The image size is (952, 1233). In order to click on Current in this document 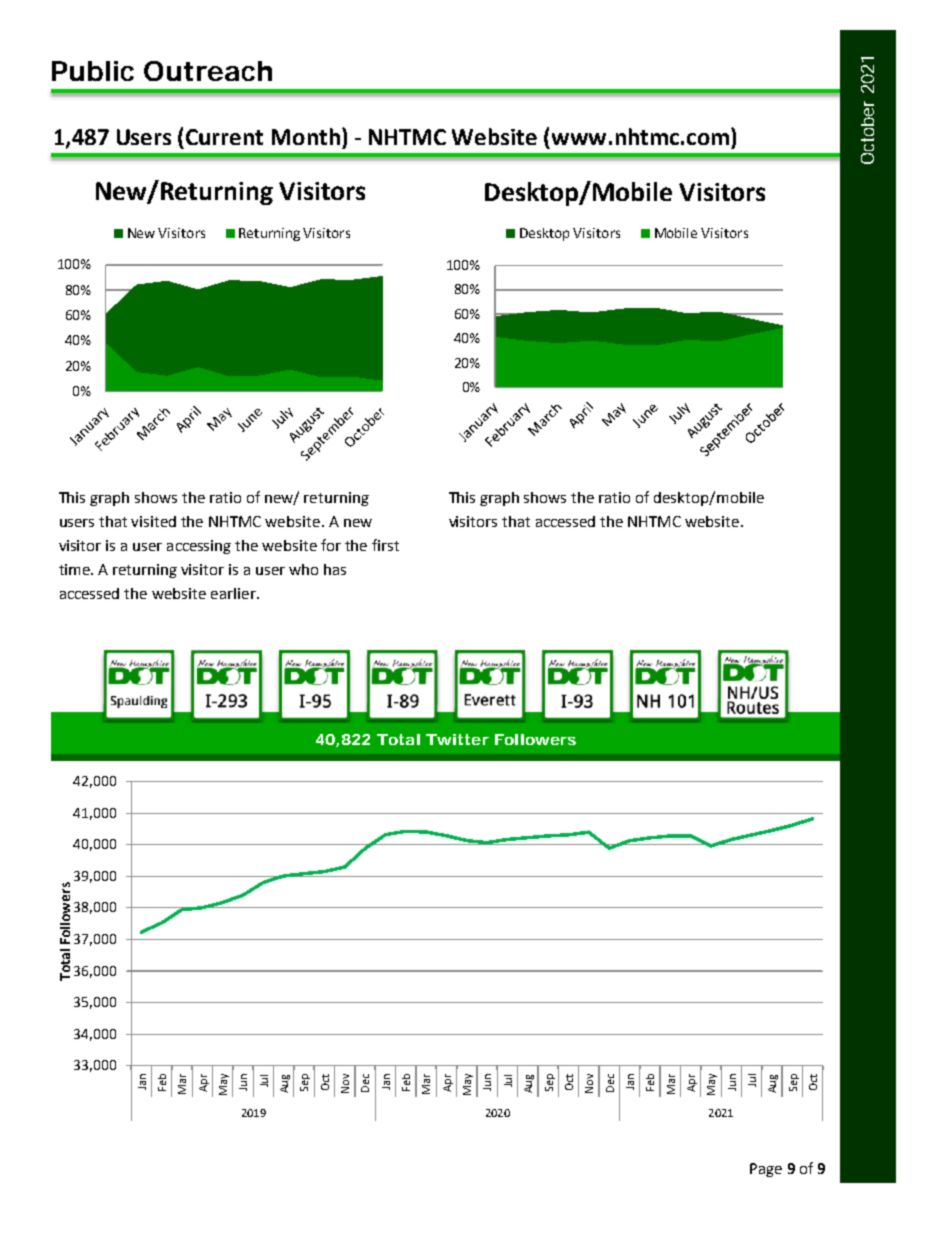, I will do `click(224, 137)`.
